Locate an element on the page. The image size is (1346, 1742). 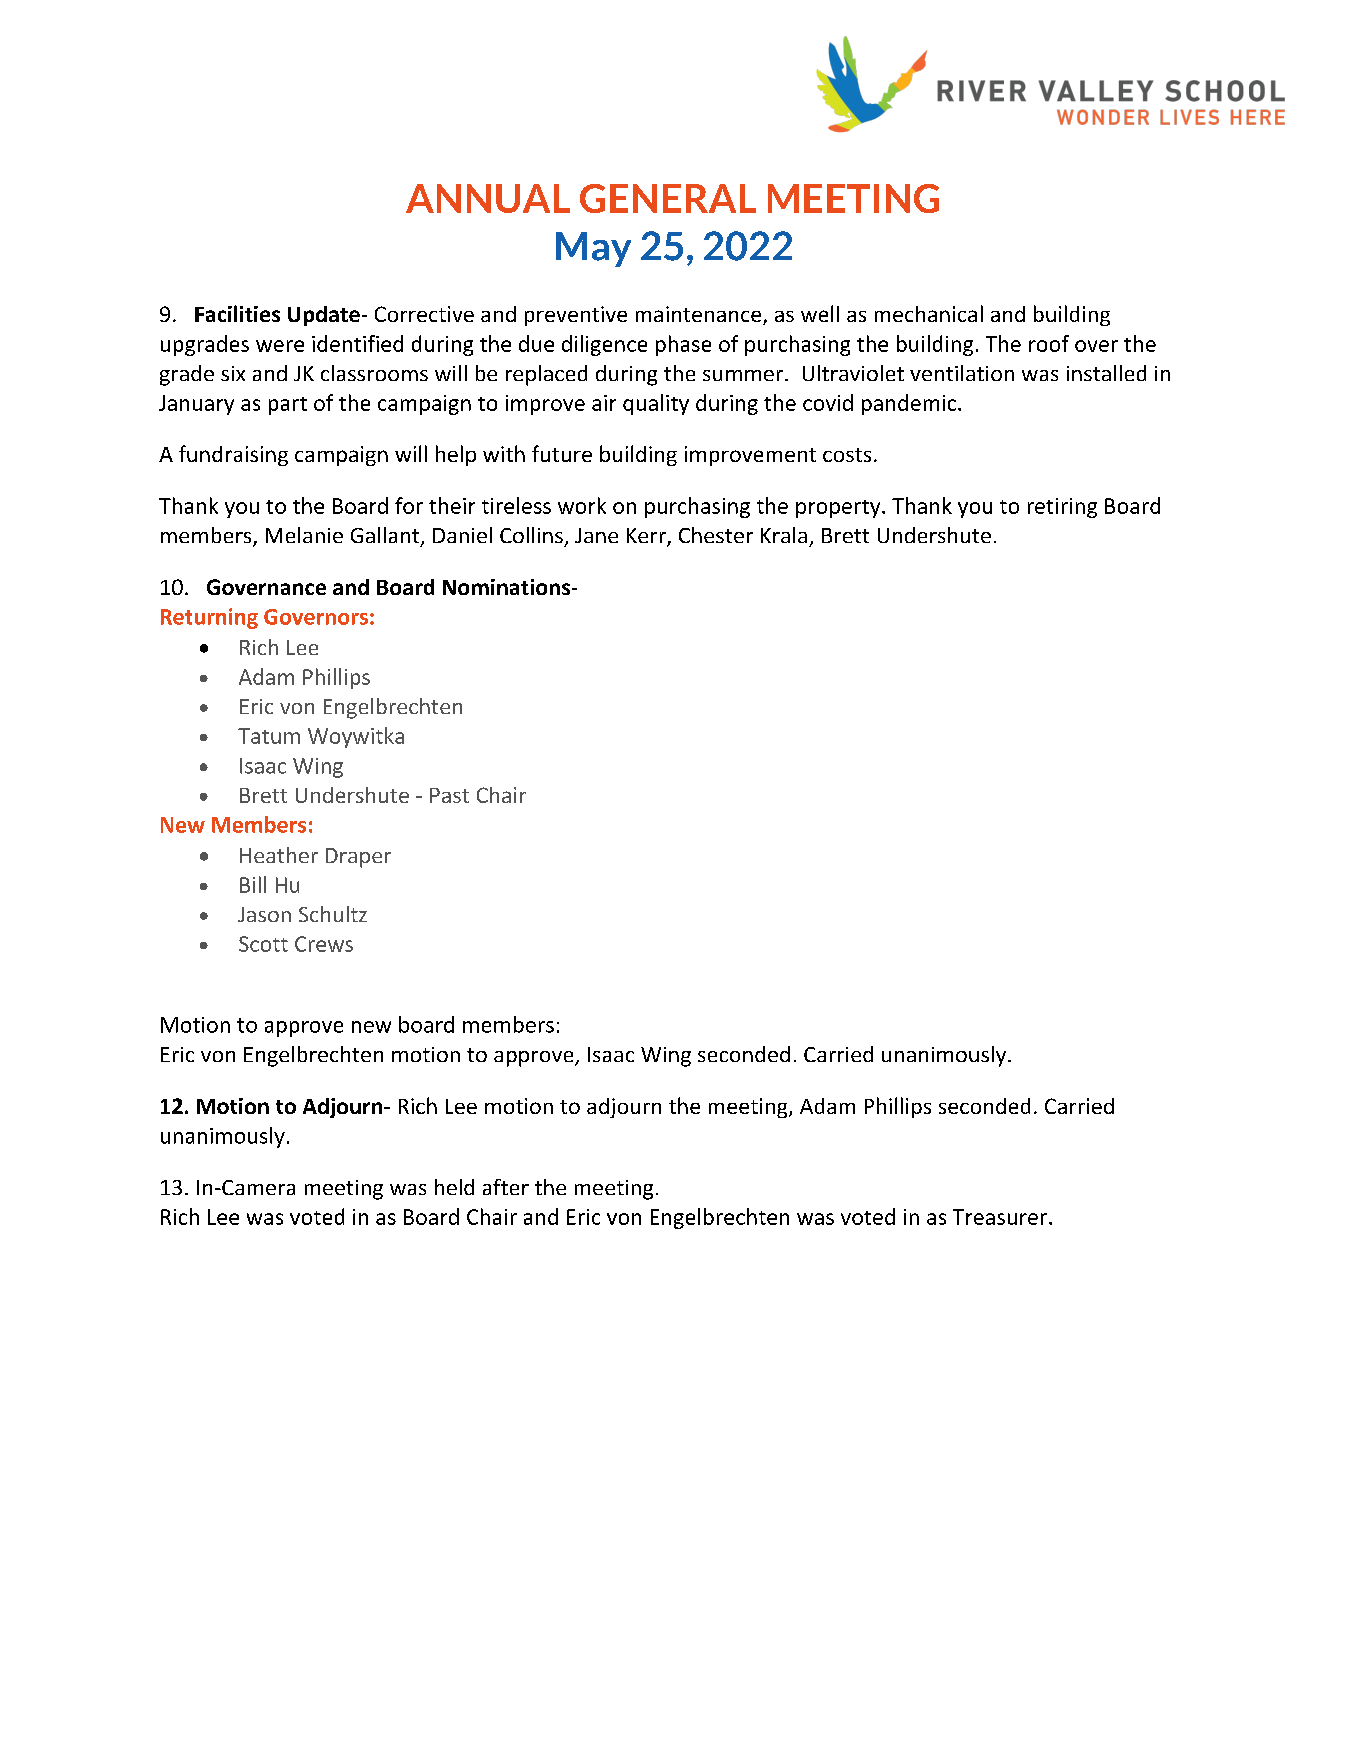
mechanical is located at coordinates (929, 313).
